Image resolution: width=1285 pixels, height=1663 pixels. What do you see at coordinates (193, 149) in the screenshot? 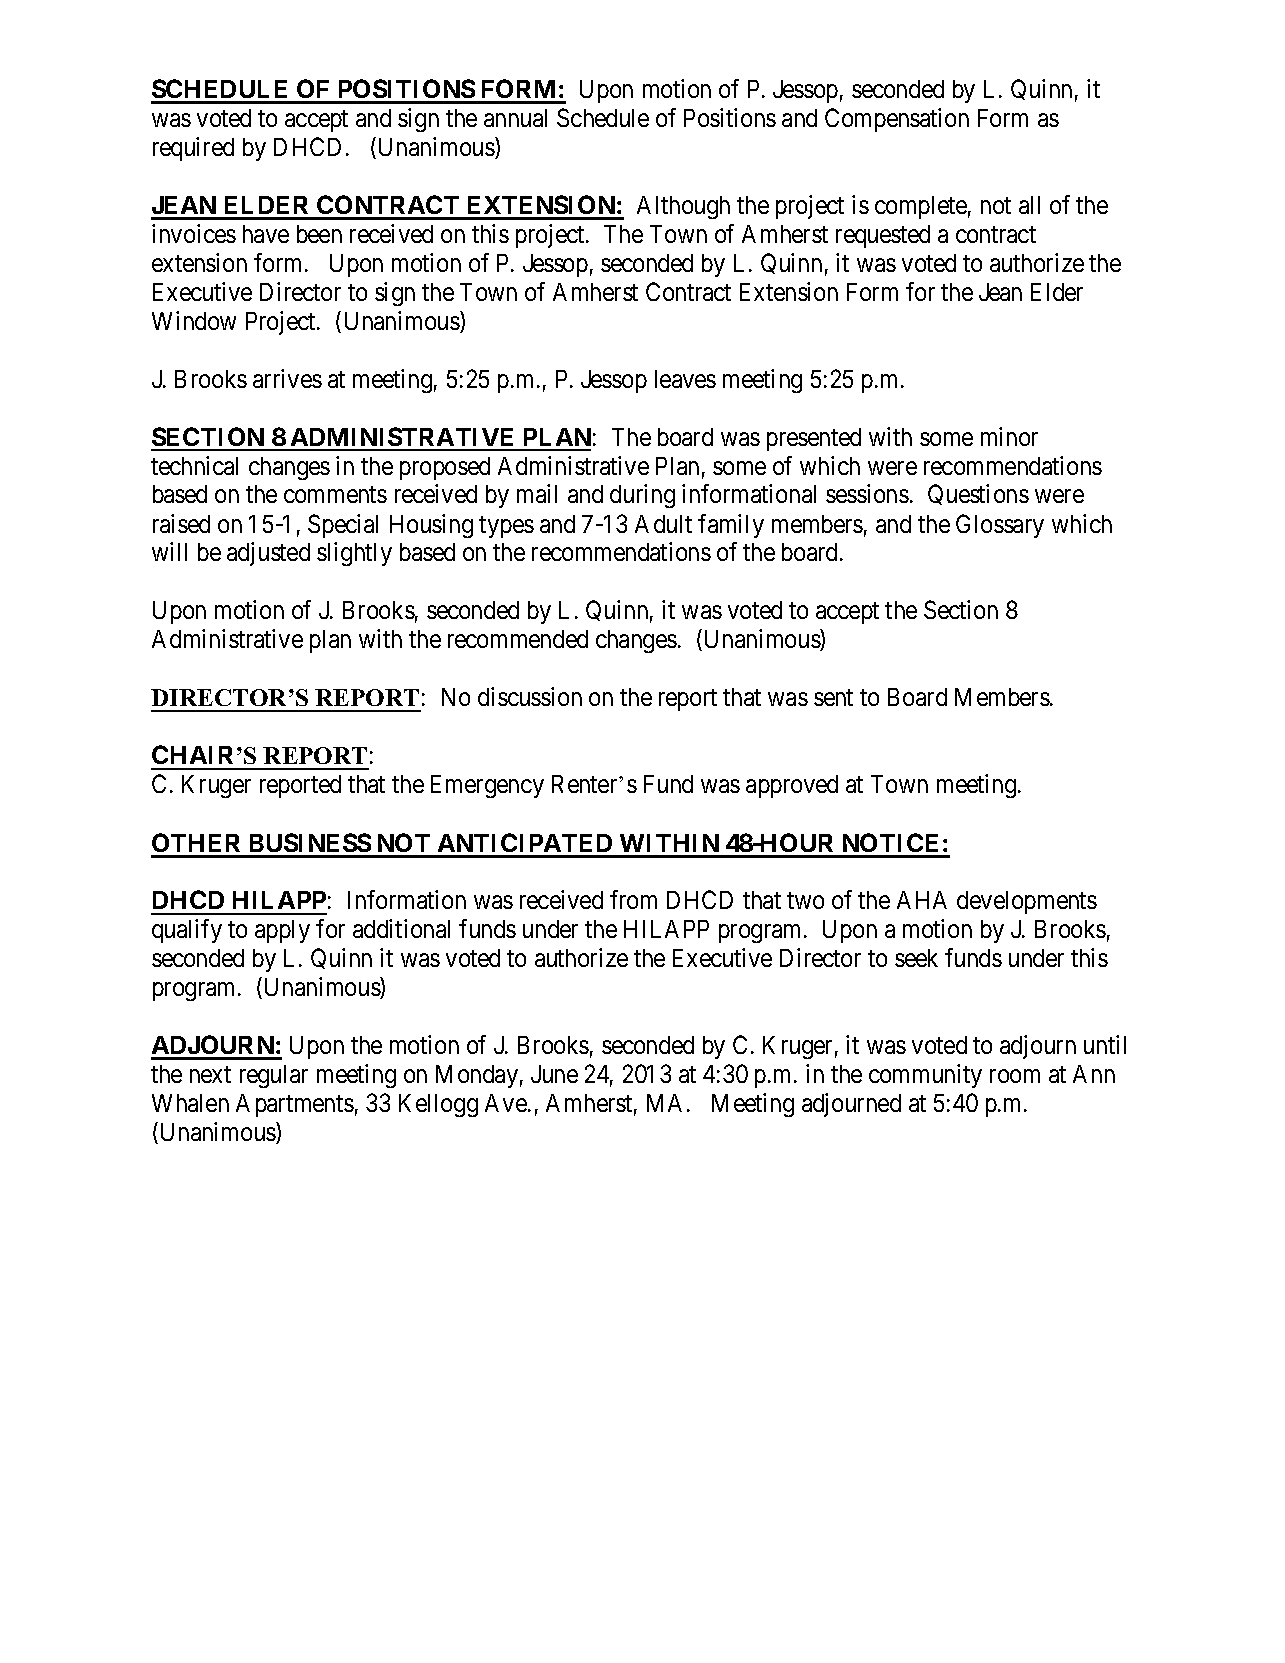
I see `required` at bounding box center [193, 149].
